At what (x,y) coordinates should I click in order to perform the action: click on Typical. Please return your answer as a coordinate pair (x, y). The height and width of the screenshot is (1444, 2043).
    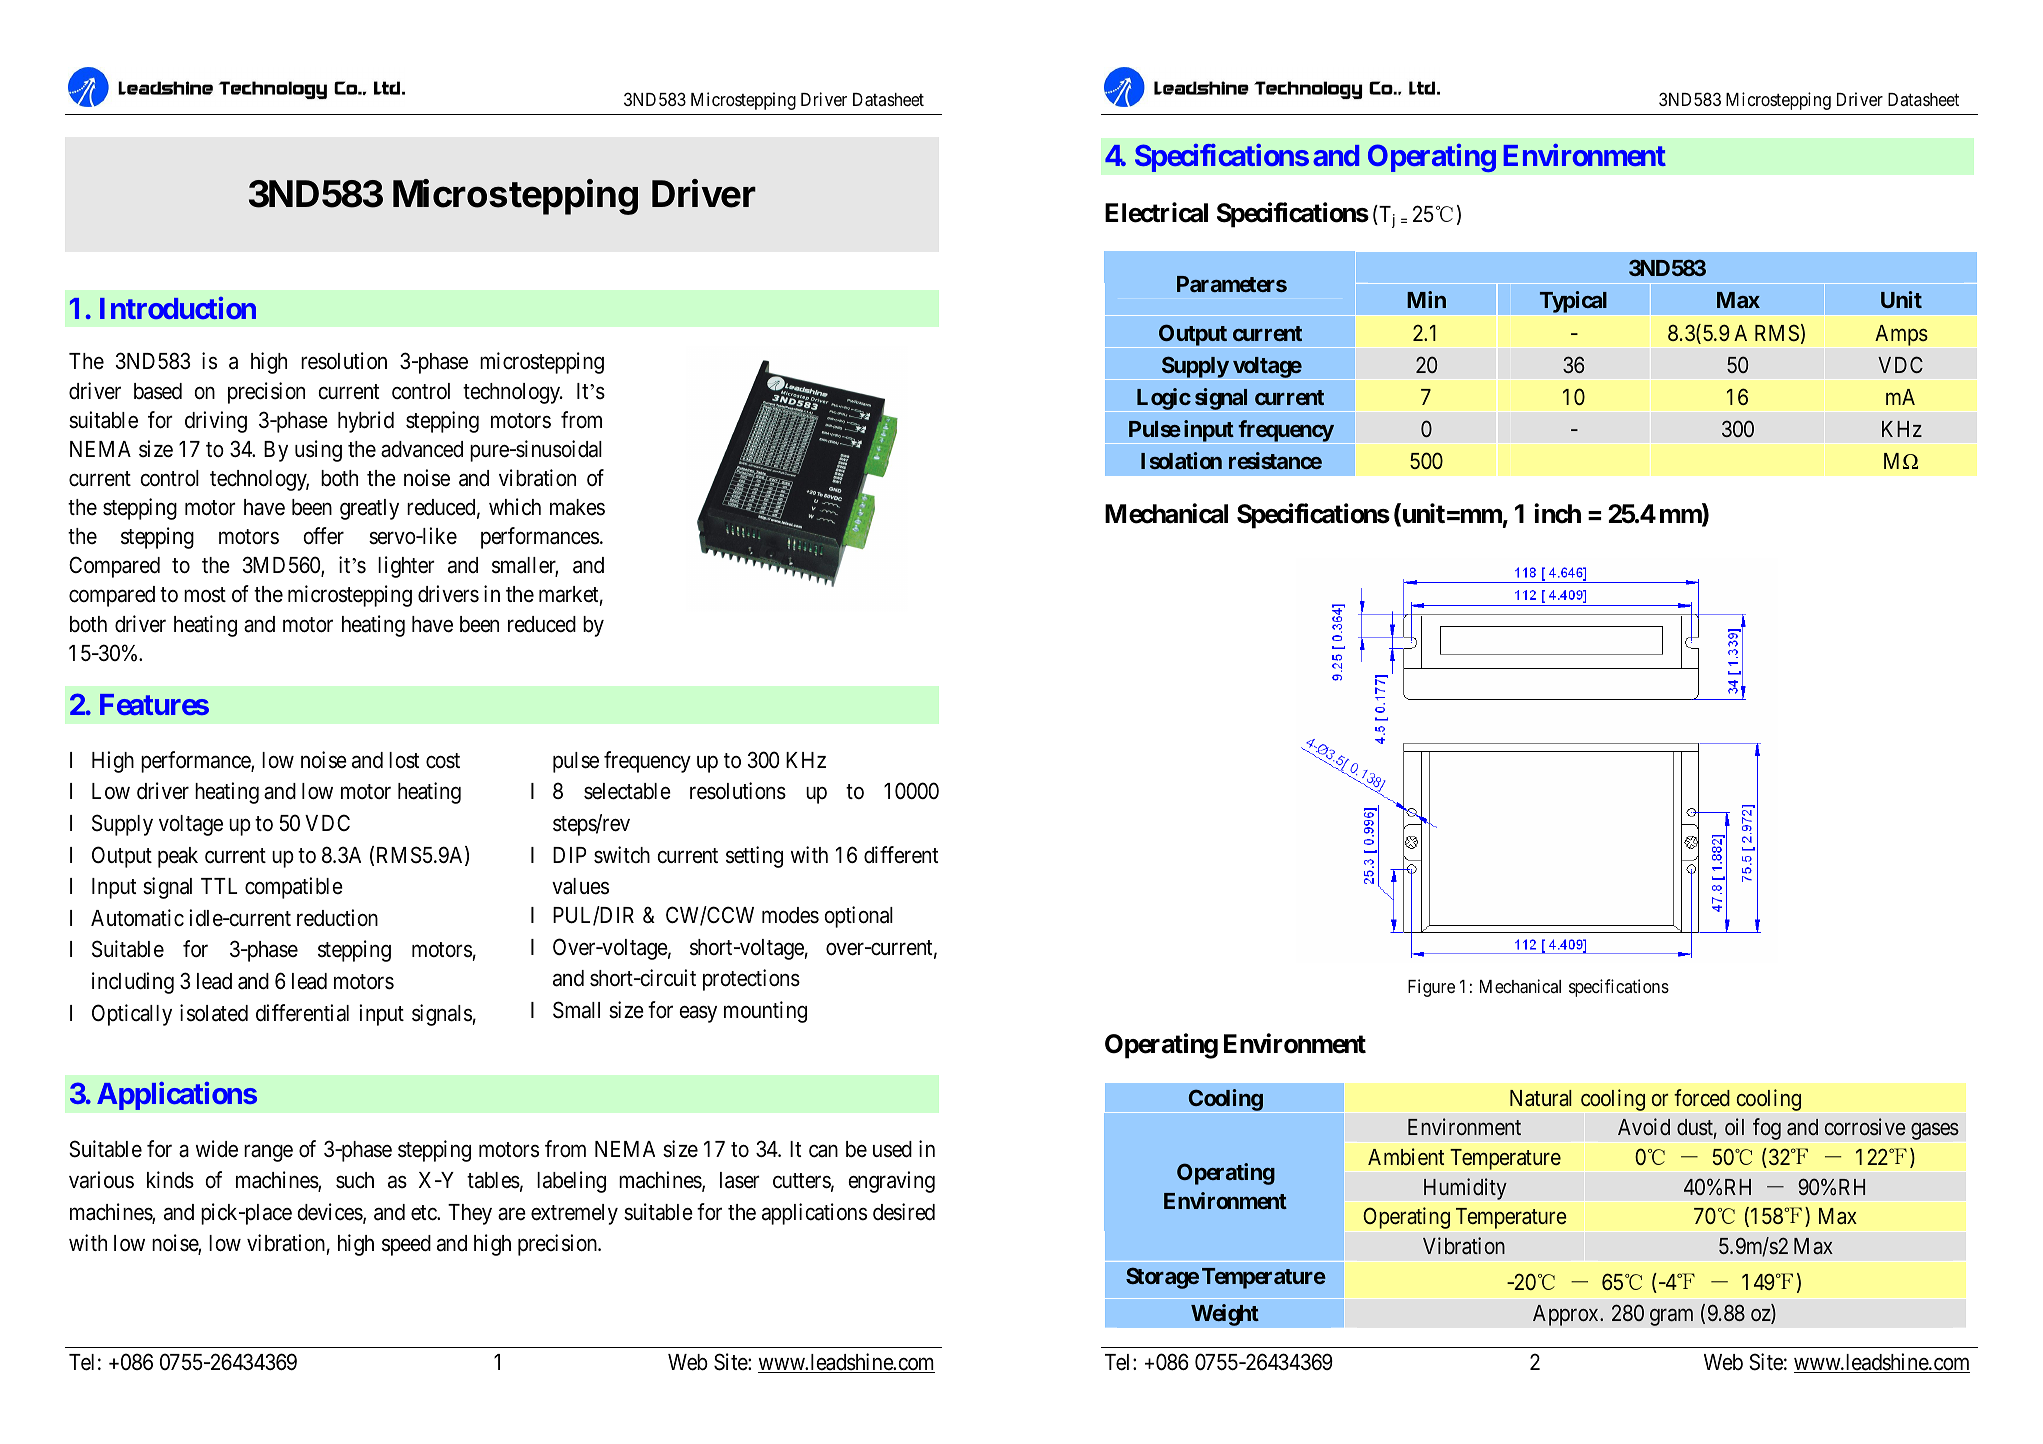
    Looking at the image, I should click on (1573, 302).
